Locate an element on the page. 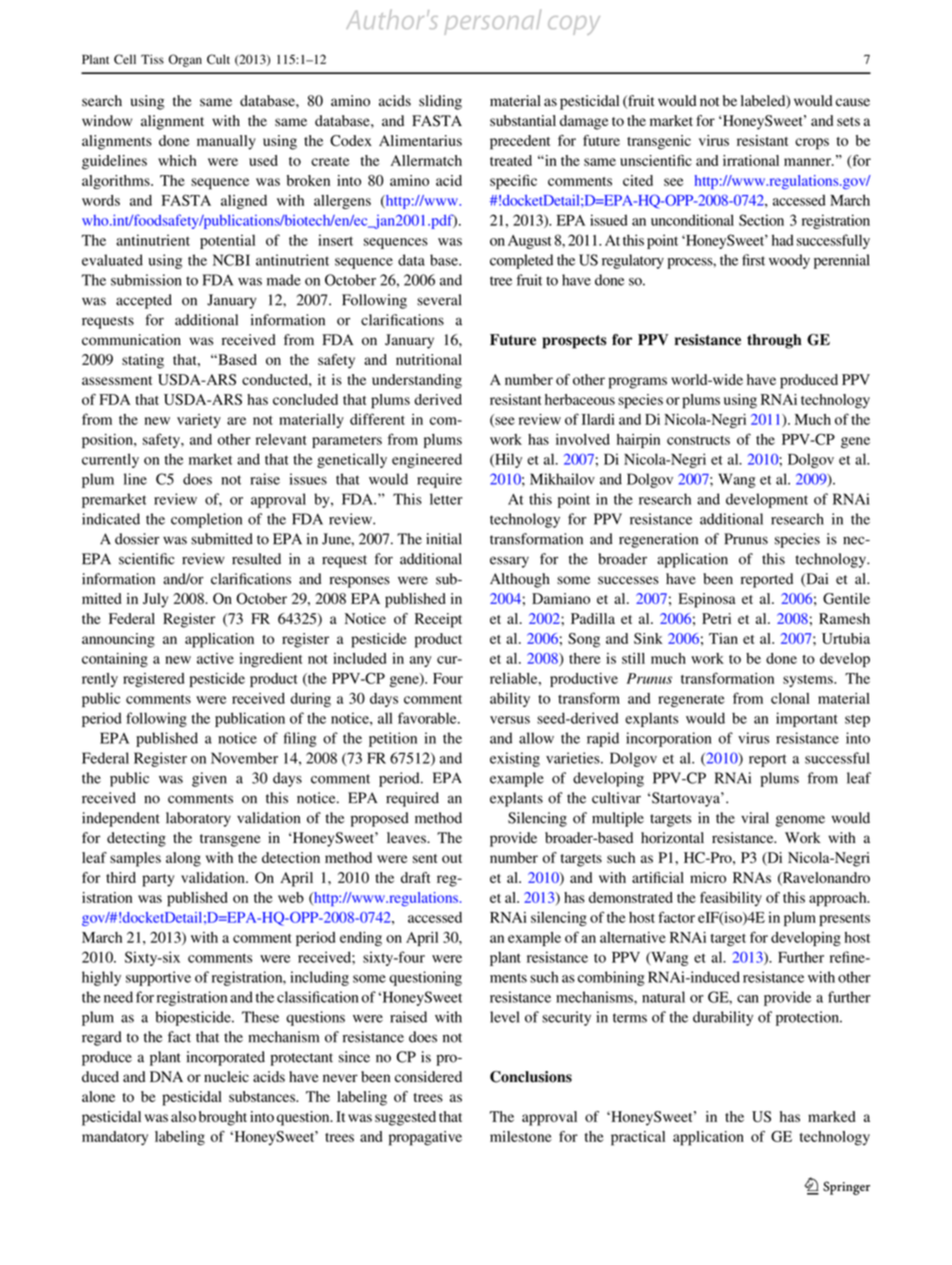 This page has height=1265, width=952. cause is located at coordinates (853, 102).
